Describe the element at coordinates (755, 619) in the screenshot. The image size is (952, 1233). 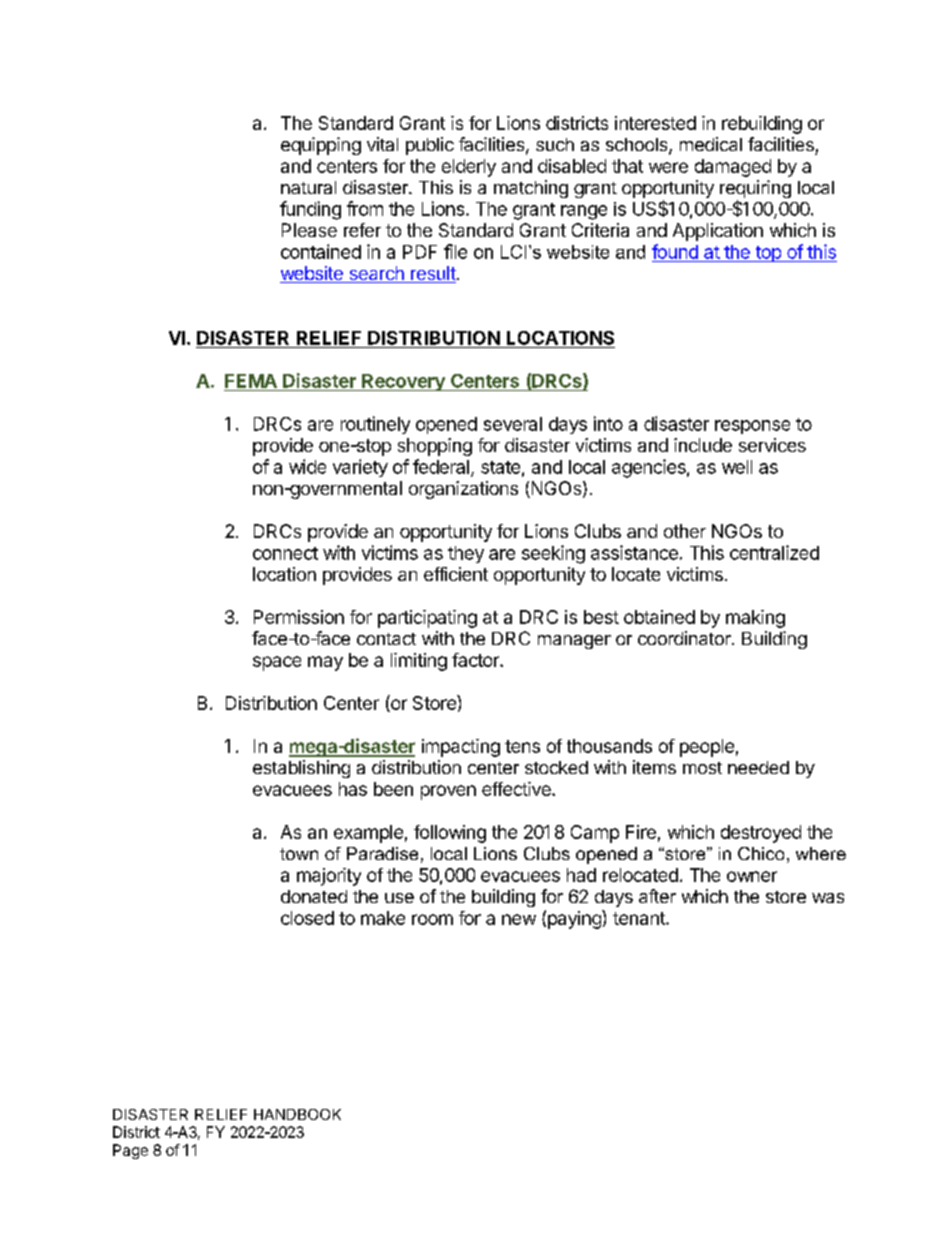
I see `making` at that location.
